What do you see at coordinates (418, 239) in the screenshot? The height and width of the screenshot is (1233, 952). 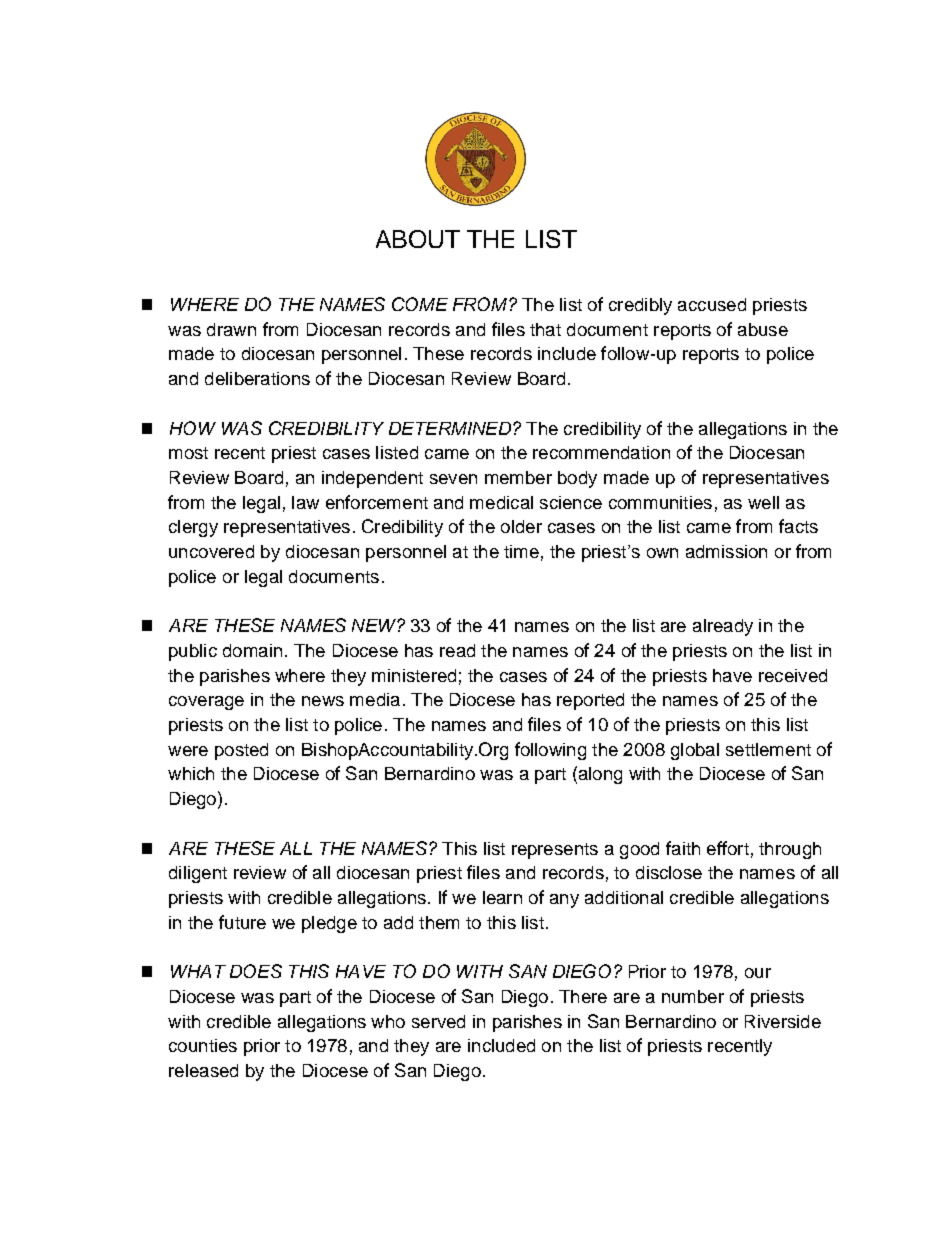 I see `ABOUT` at bounding box center [418, 239].
